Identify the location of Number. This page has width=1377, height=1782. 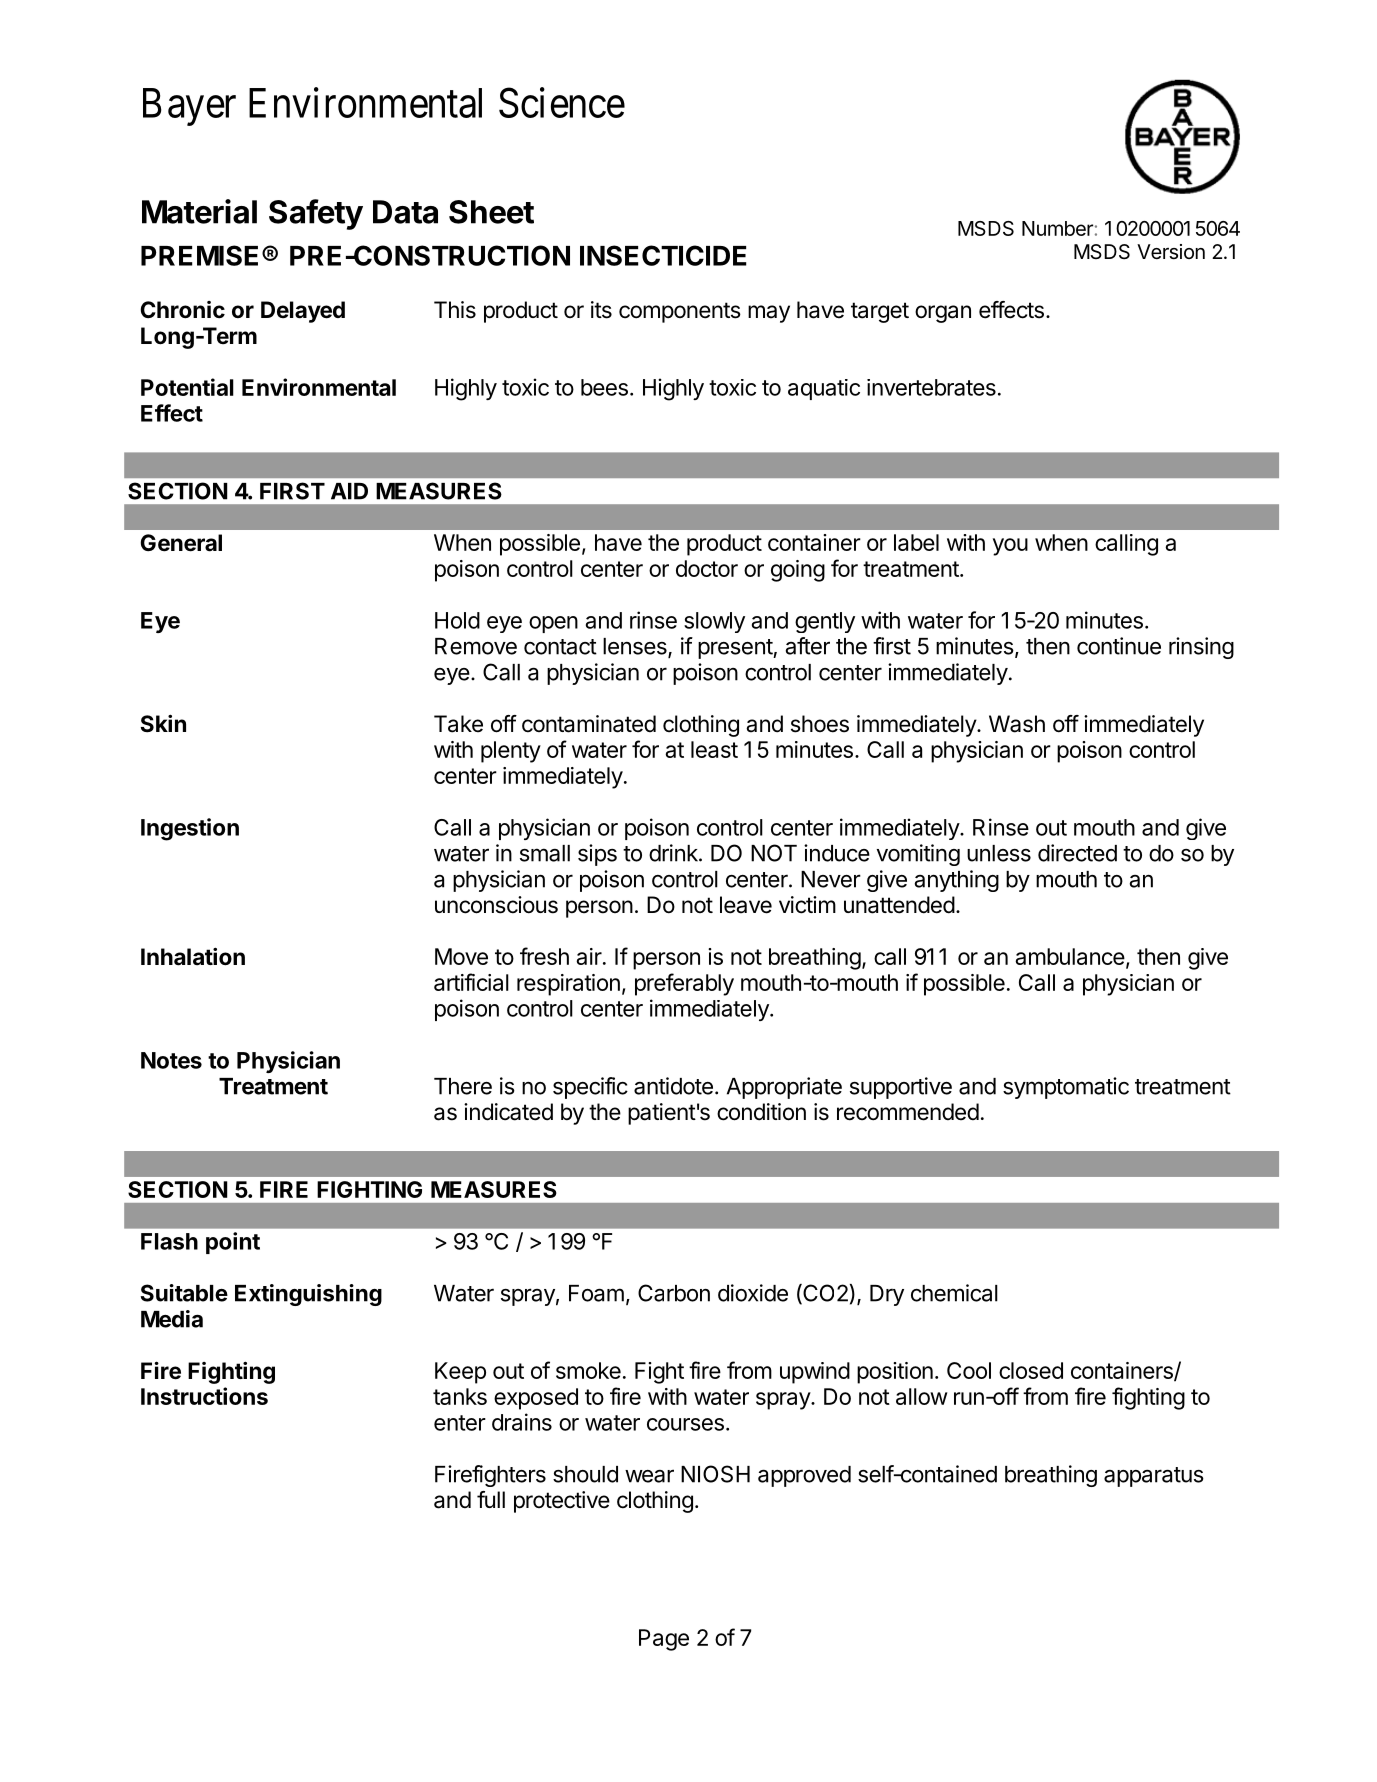
(1057, 228).
